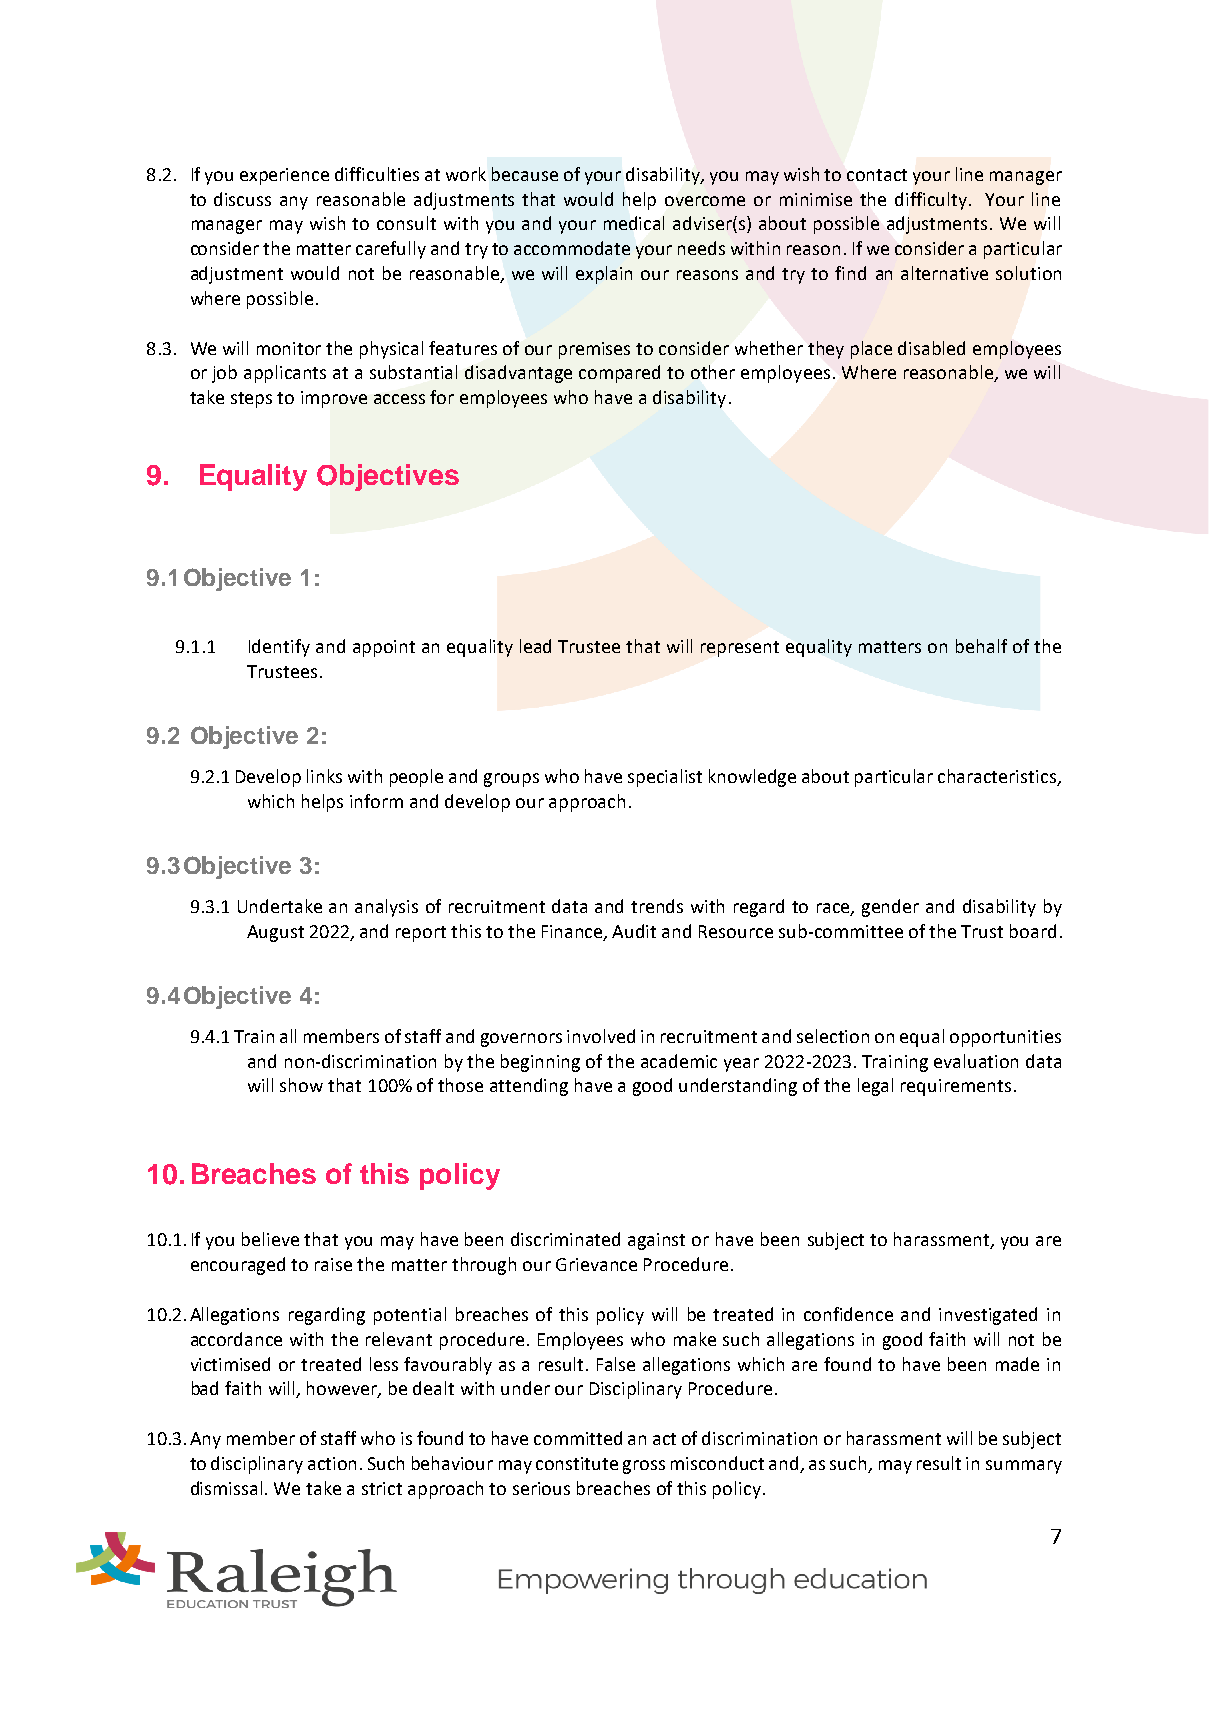 This screenshot has width=1209, height=1712. I want to click on characteristics, so click(998, 777).
